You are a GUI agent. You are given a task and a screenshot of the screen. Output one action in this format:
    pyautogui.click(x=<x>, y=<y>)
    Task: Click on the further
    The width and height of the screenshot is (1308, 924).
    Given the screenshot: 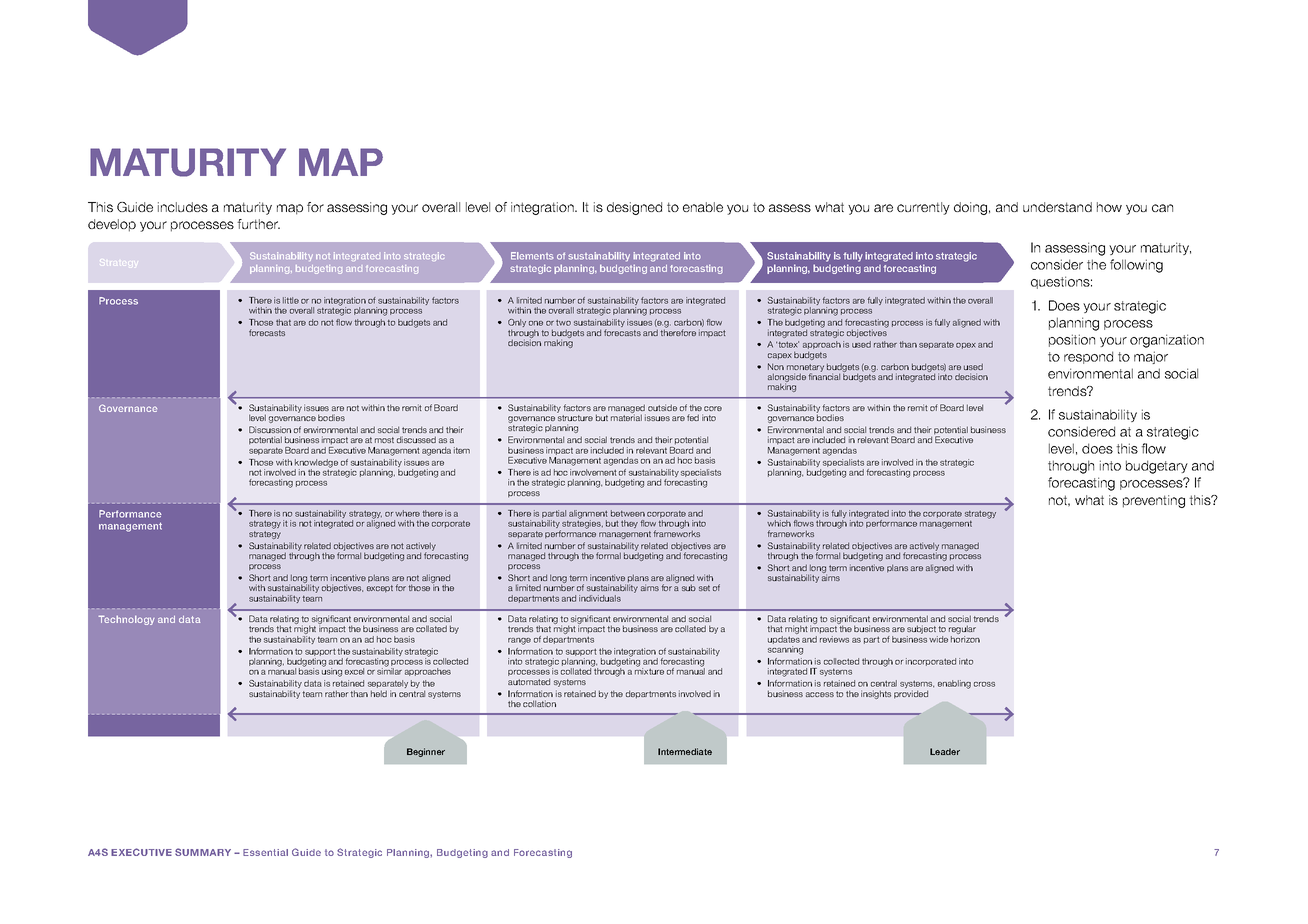 What is the action you would take?
    pyautogui.click(x=258, y=224)
